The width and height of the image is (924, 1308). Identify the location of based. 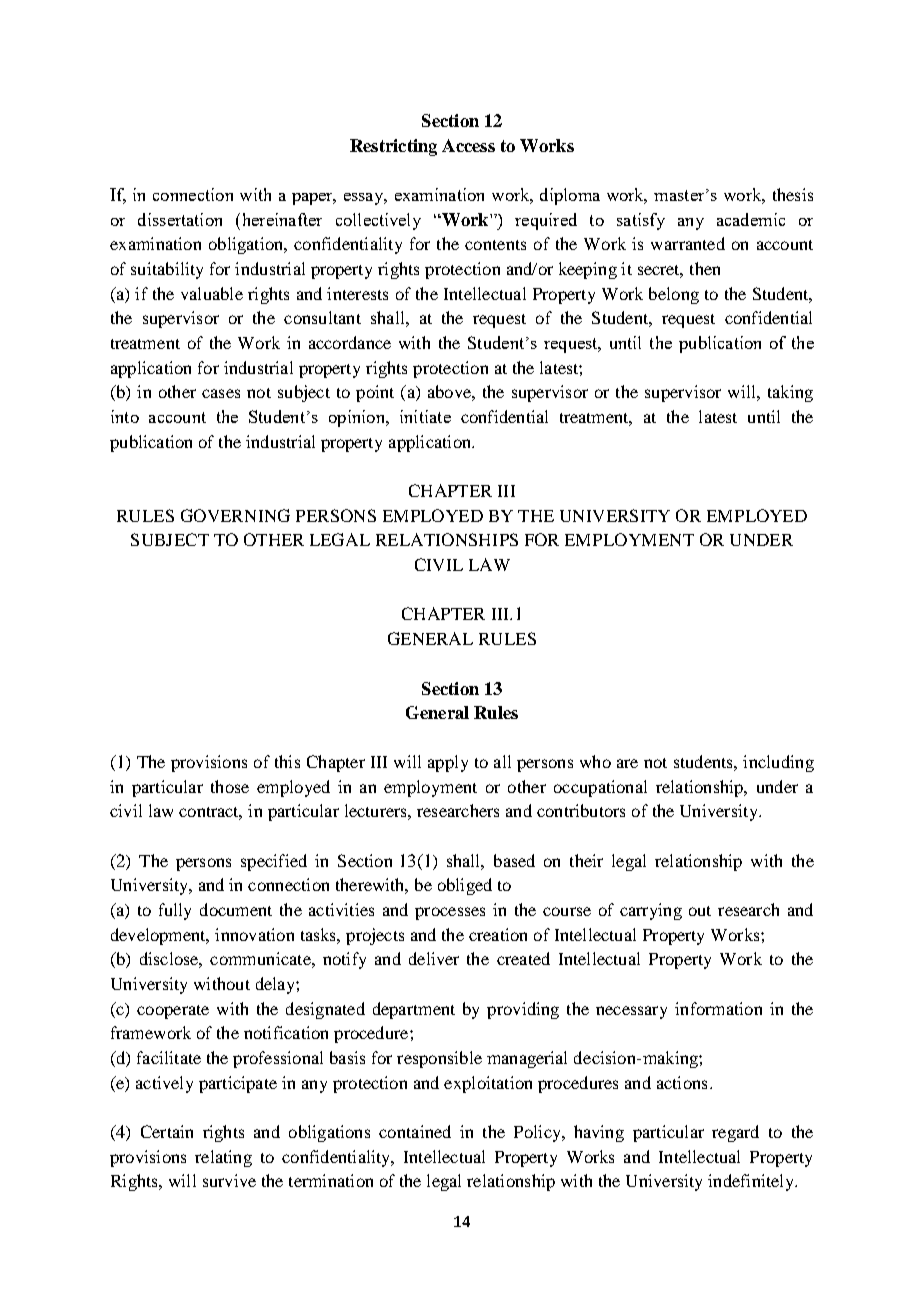
(514, 860).
